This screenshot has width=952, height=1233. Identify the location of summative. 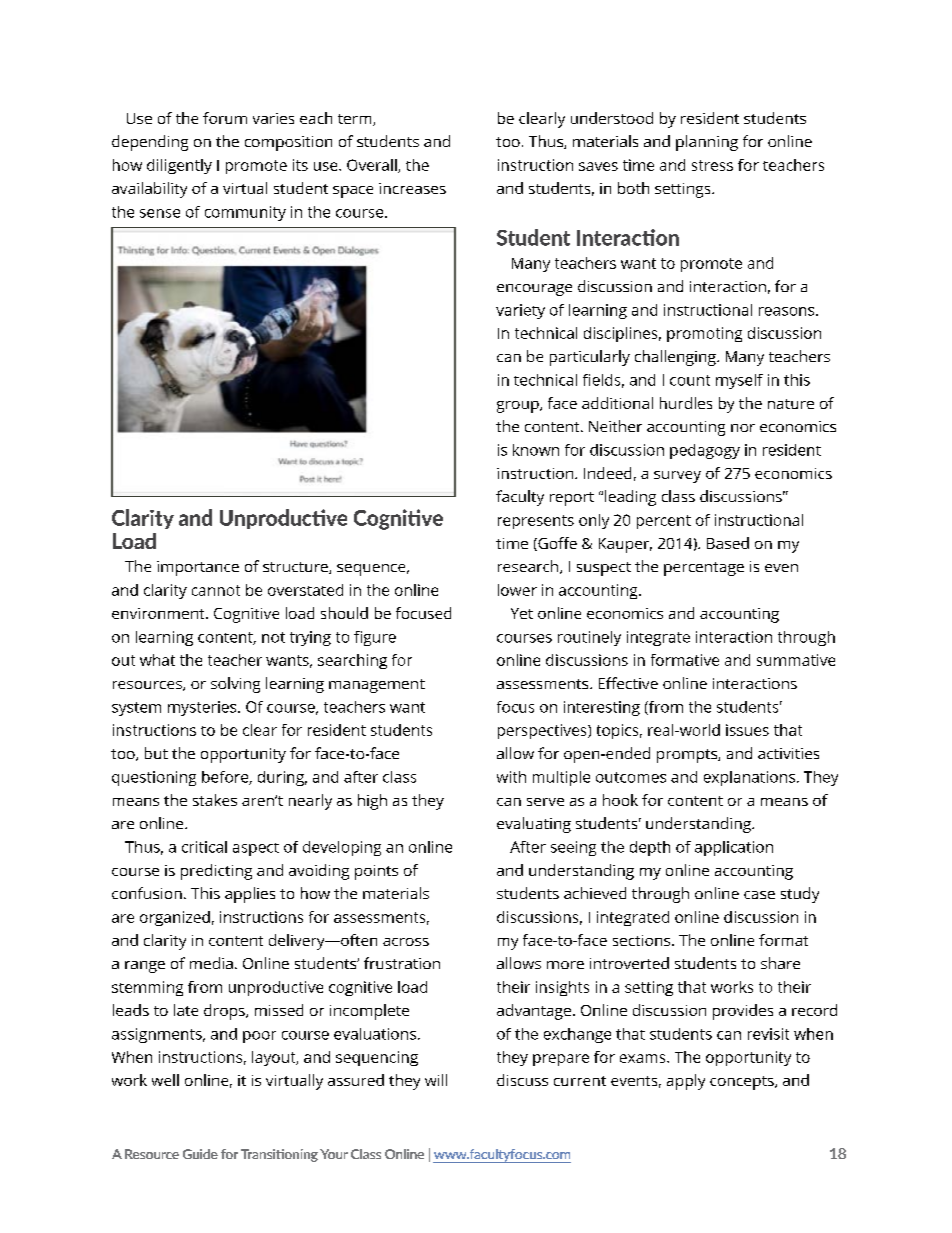
(796, 660).
